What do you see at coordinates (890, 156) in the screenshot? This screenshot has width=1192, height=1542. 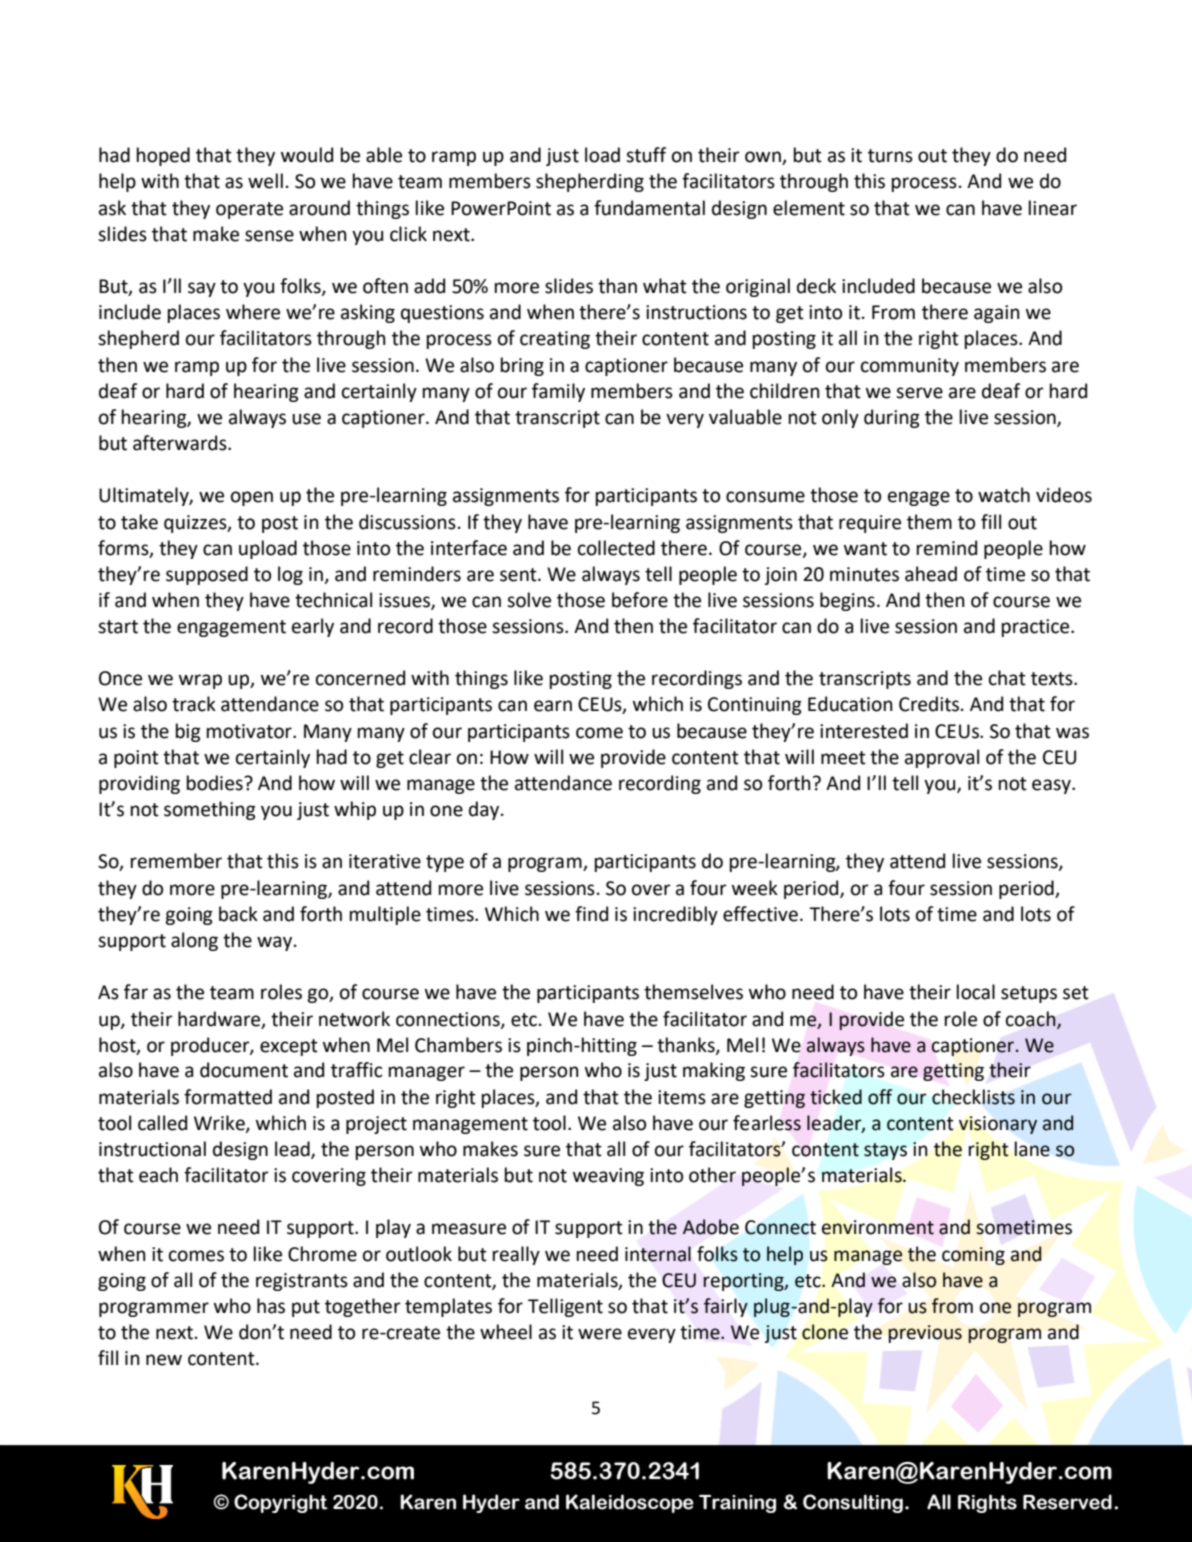 I see `turns` at bounding box center [890, 156].
